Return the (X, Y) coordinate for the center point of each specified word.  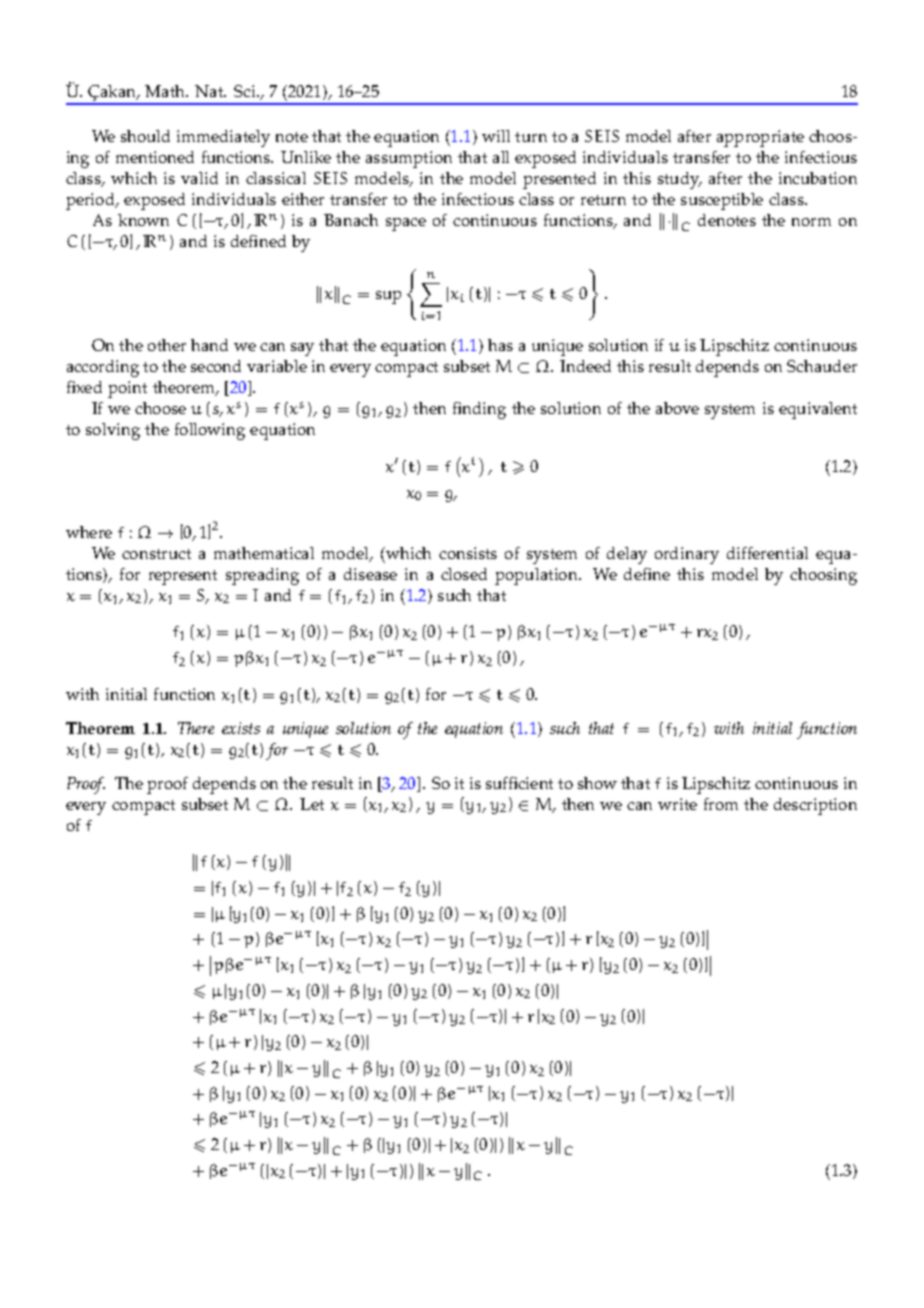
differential (767, 553)
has (500, 345)
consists (468, 553)
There (196, 728)
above (677, 408)
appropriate (760, 138)
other (167, 345)
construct (156, 554)
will (496, 136)
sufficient (519, 783)
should (145, 136)
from (721, 804)
